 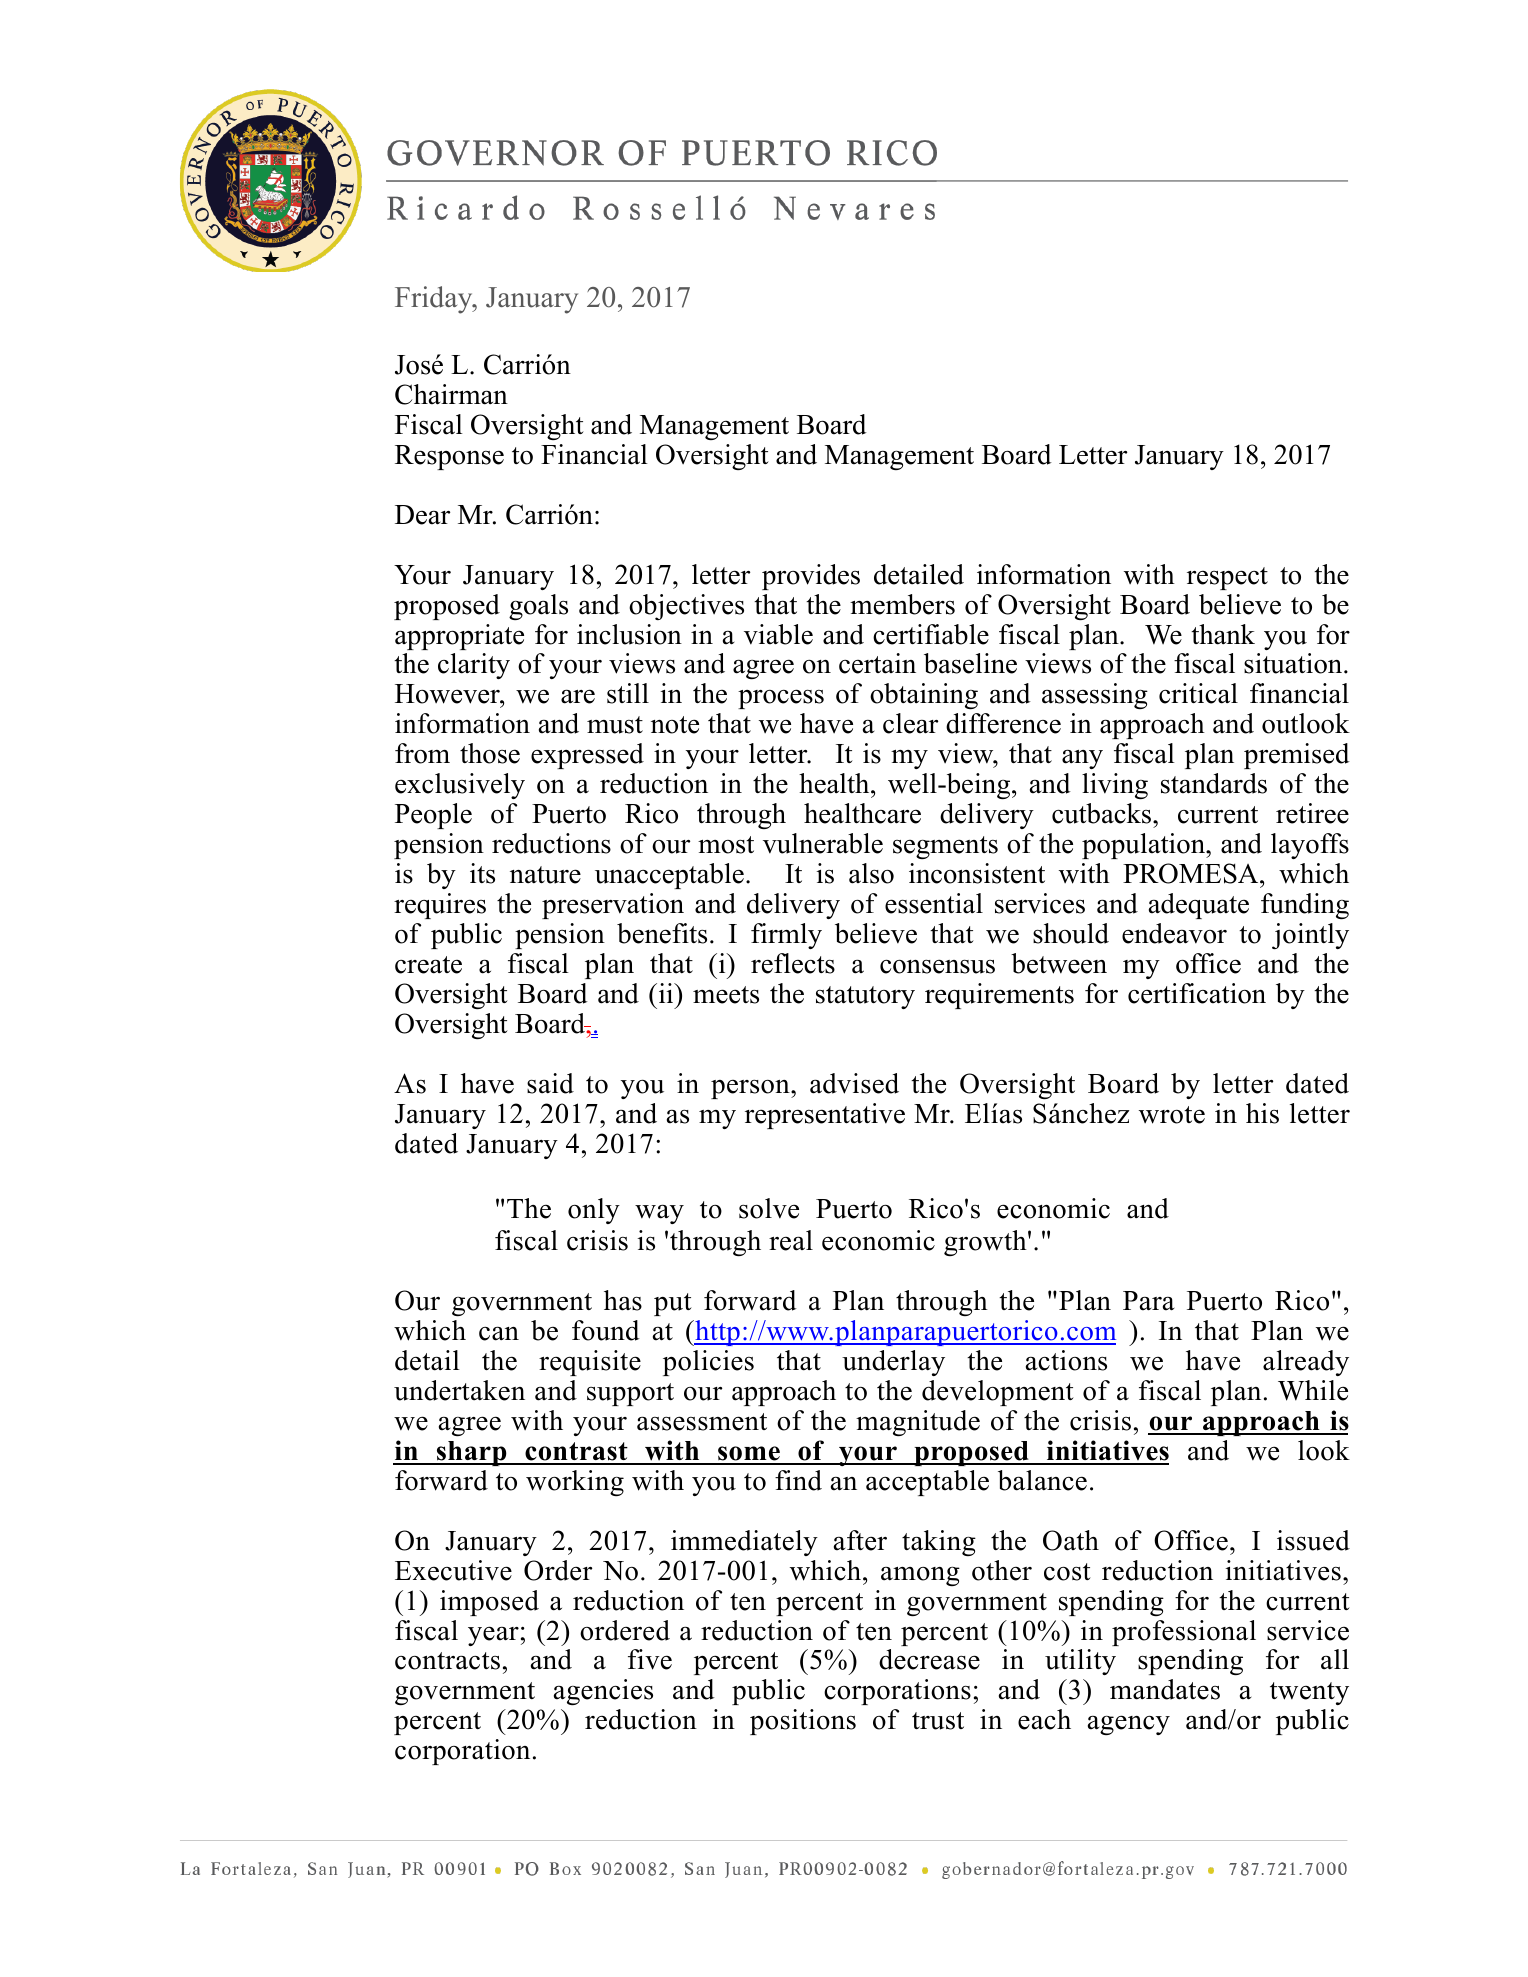 I want to click on year, so click(x=493, y=1636).
